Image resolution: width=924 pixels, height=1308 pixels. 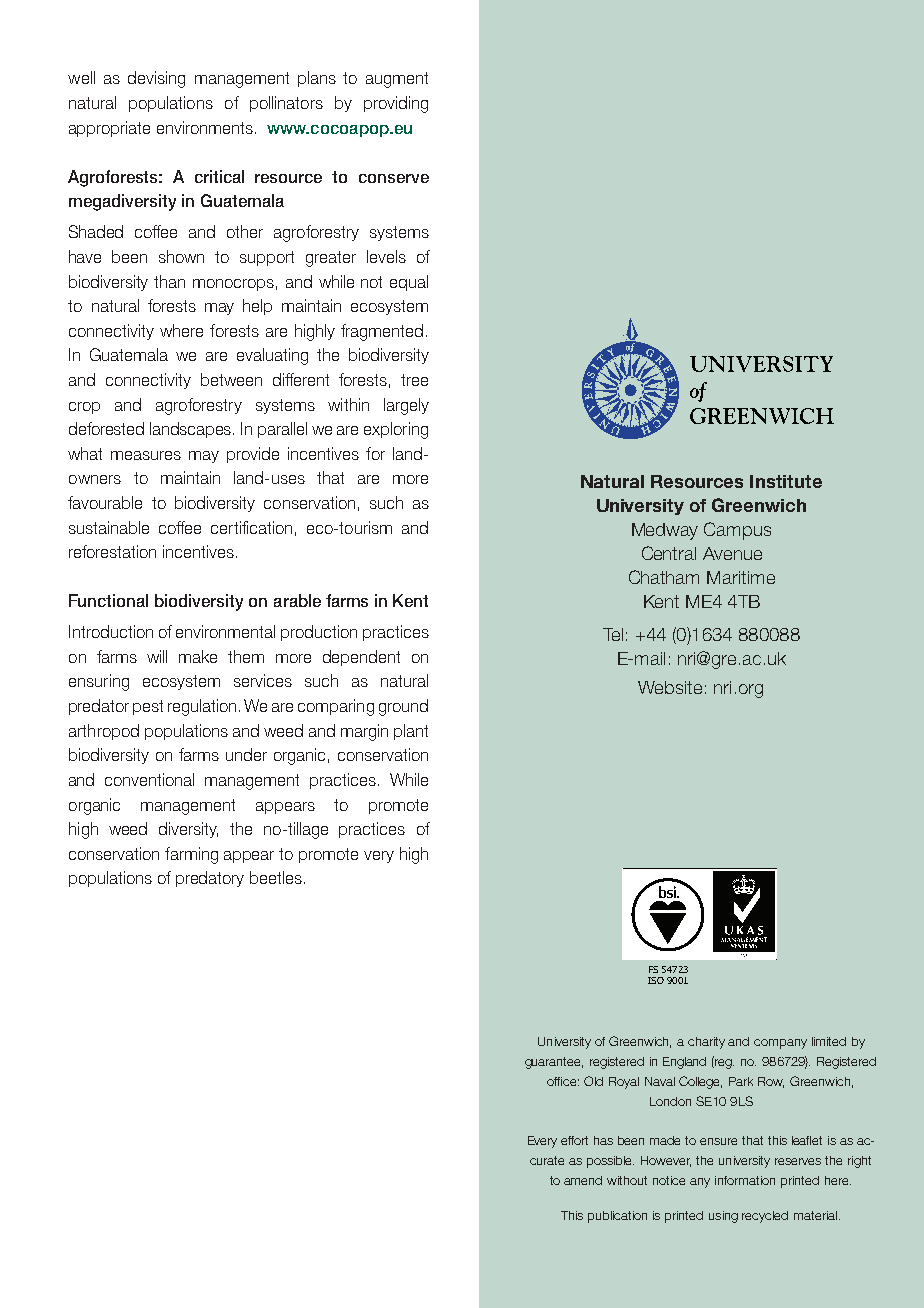 I want to click on environments, so click(x=205, y=127).
